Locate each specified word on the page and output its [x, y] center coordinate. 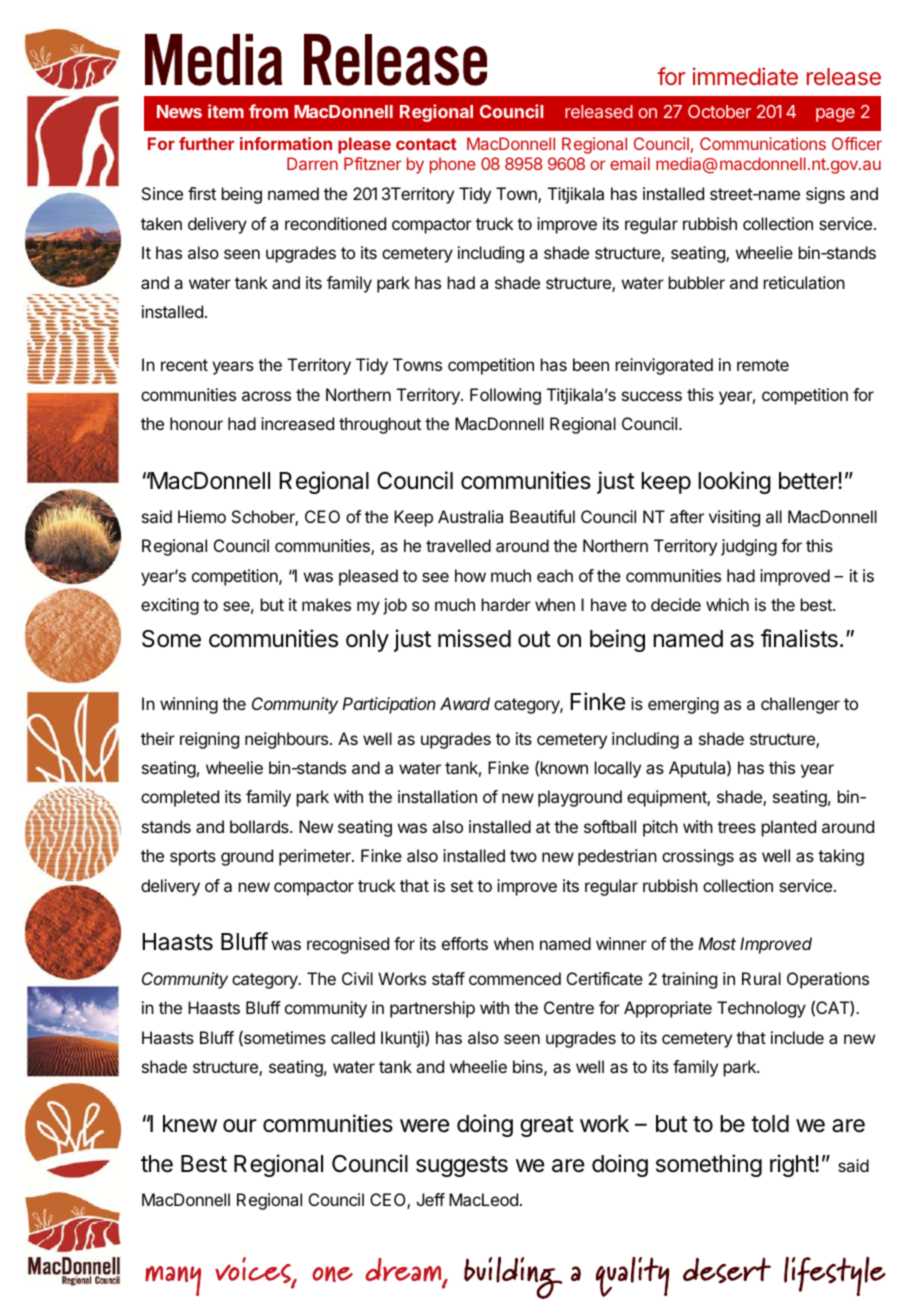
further [206, 143]
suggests [462, 1166]
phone [453, 165]
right [793, 1165]
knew [190, 1124]
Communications [763, 143]
